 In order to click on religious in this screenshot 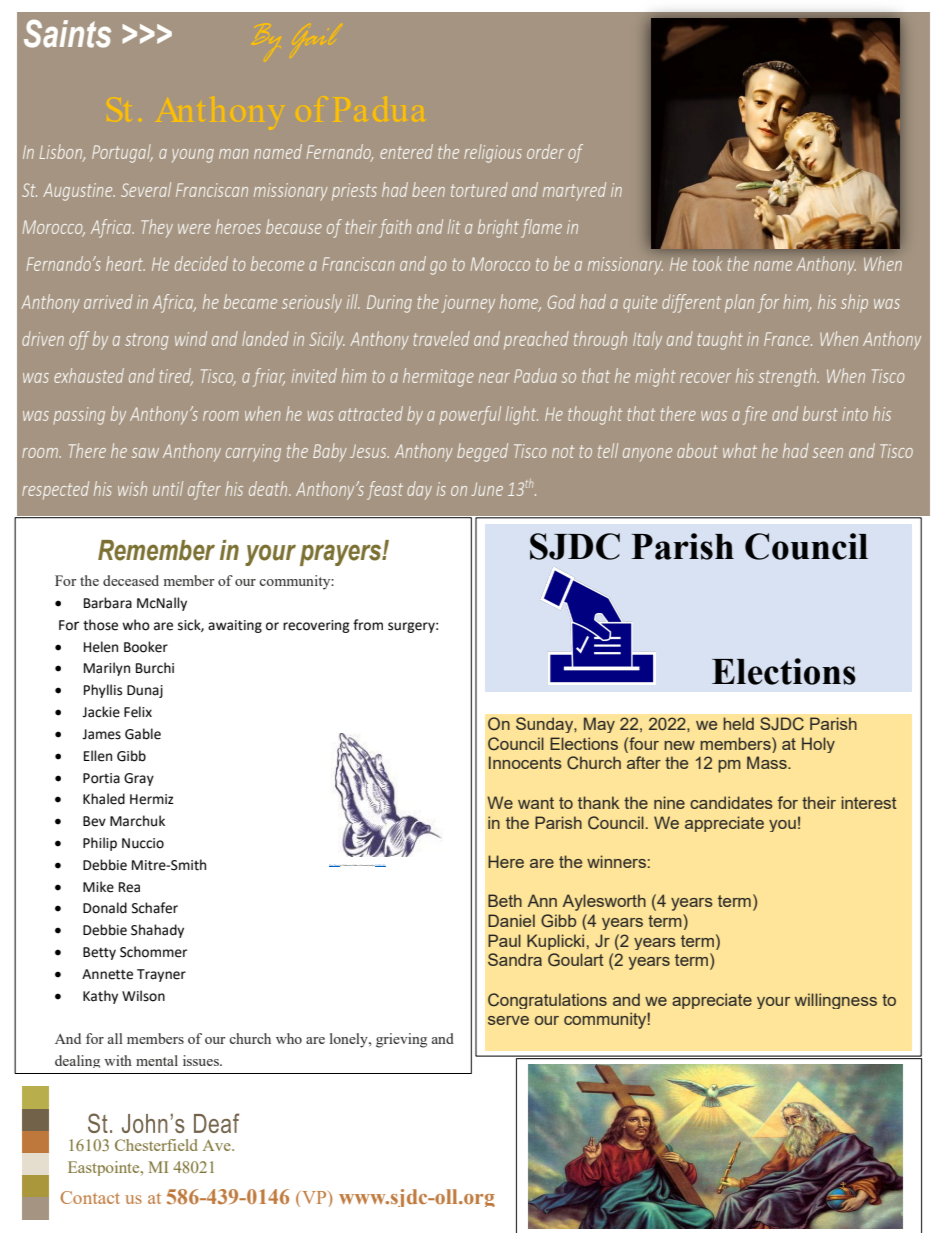, I will do `click(493, 153)`.
